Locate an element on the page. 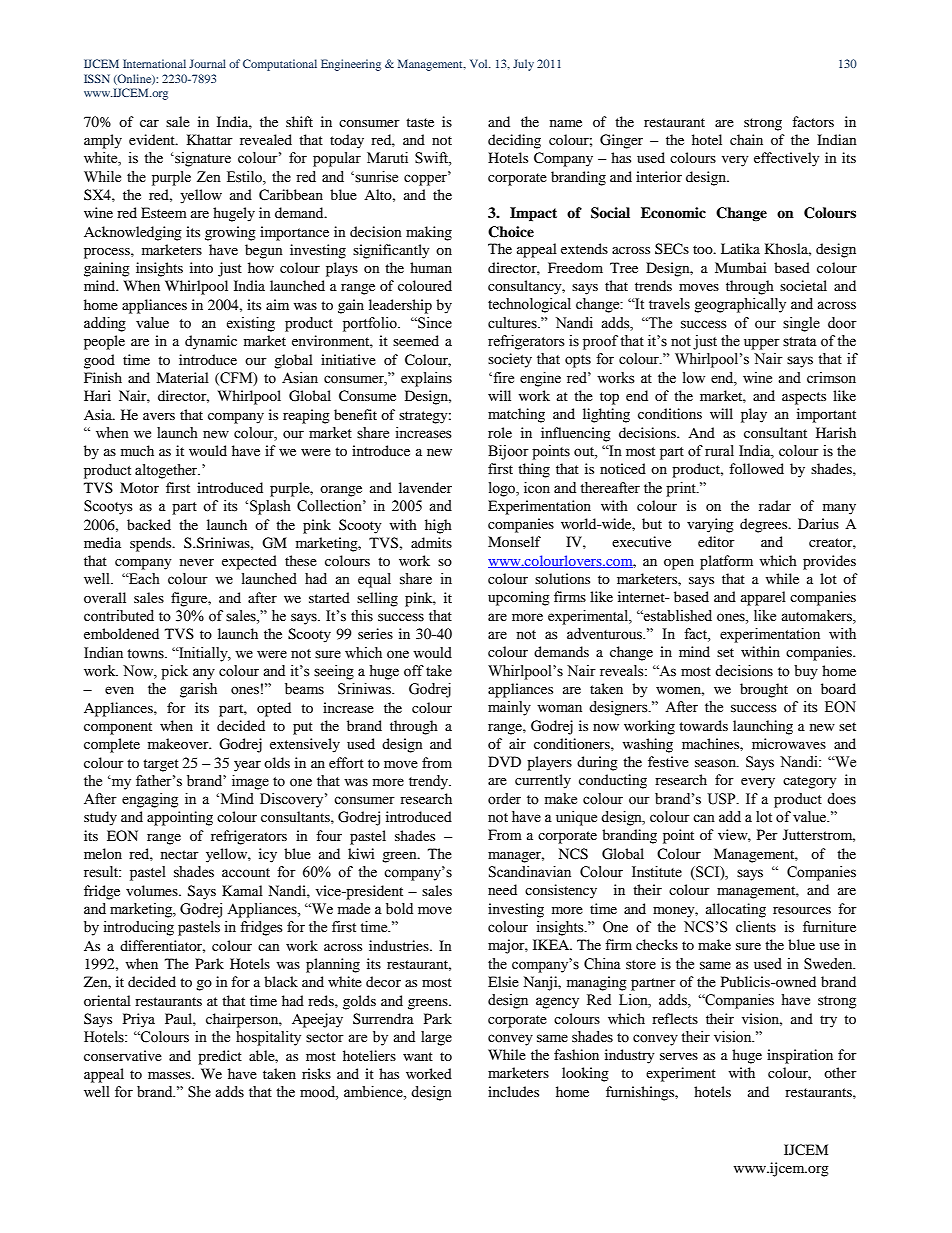 The width and height of the image is (952, 1233). dynamic is located at coordinates (211, 342).
